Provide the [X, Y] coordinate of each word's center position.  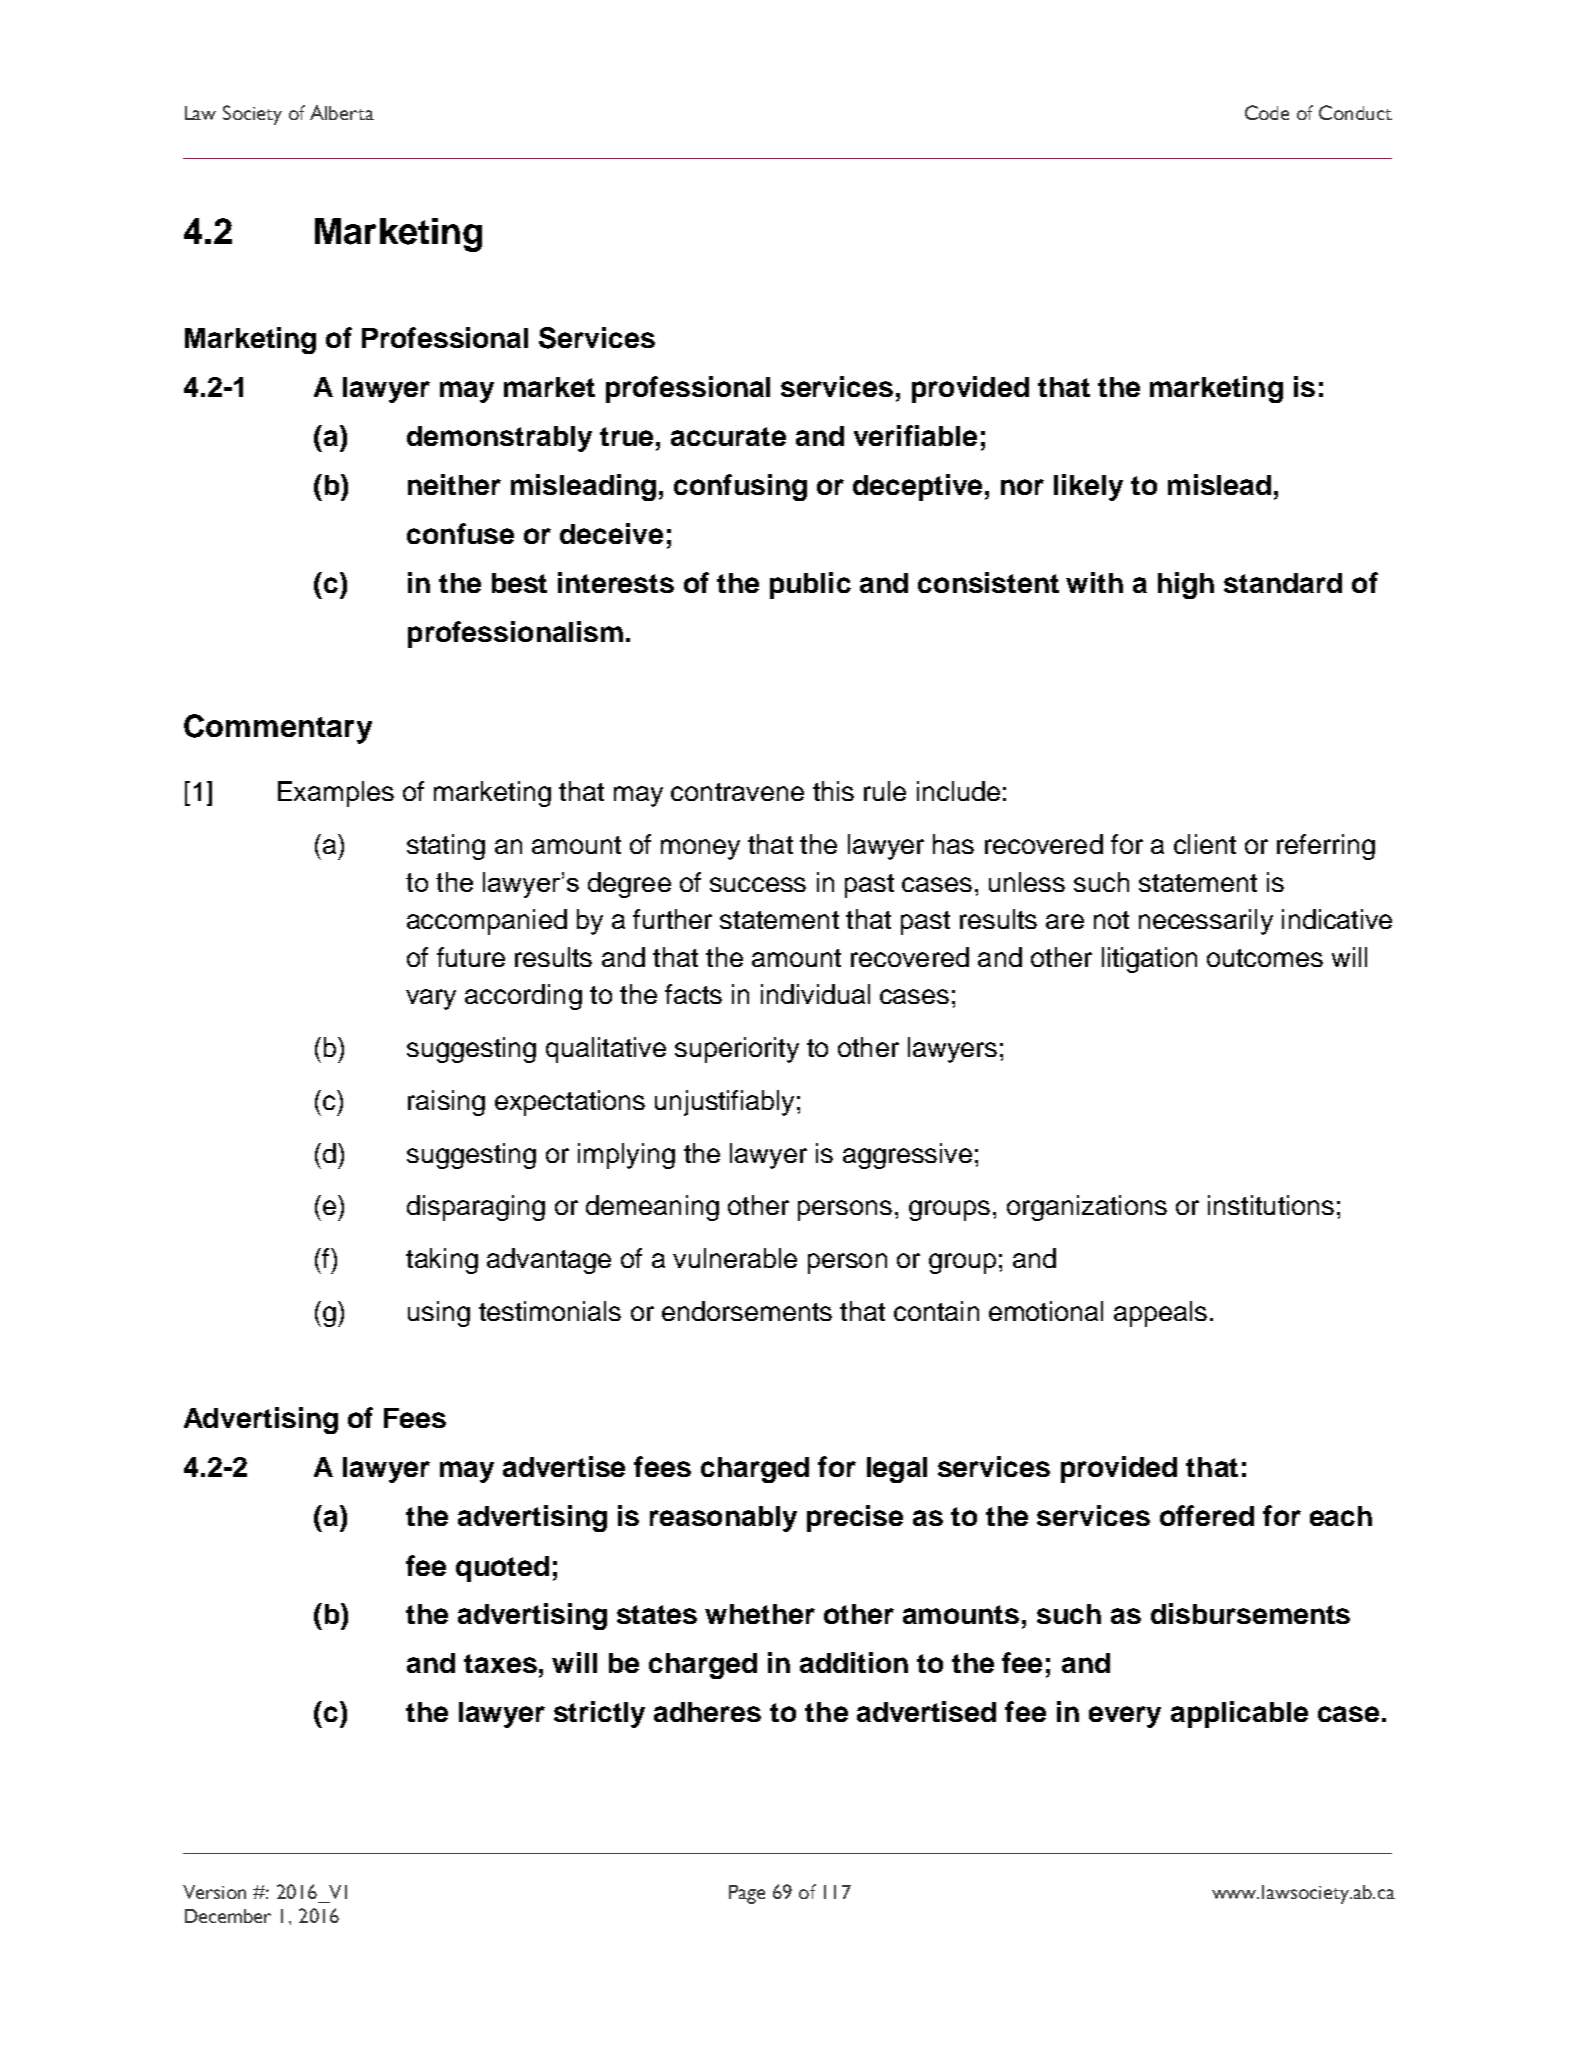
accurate [728, 436]
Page [747, 1894]
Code [1267, 112]
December [228, 1916]
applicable [1239, 1714]
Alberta [342, 112]
